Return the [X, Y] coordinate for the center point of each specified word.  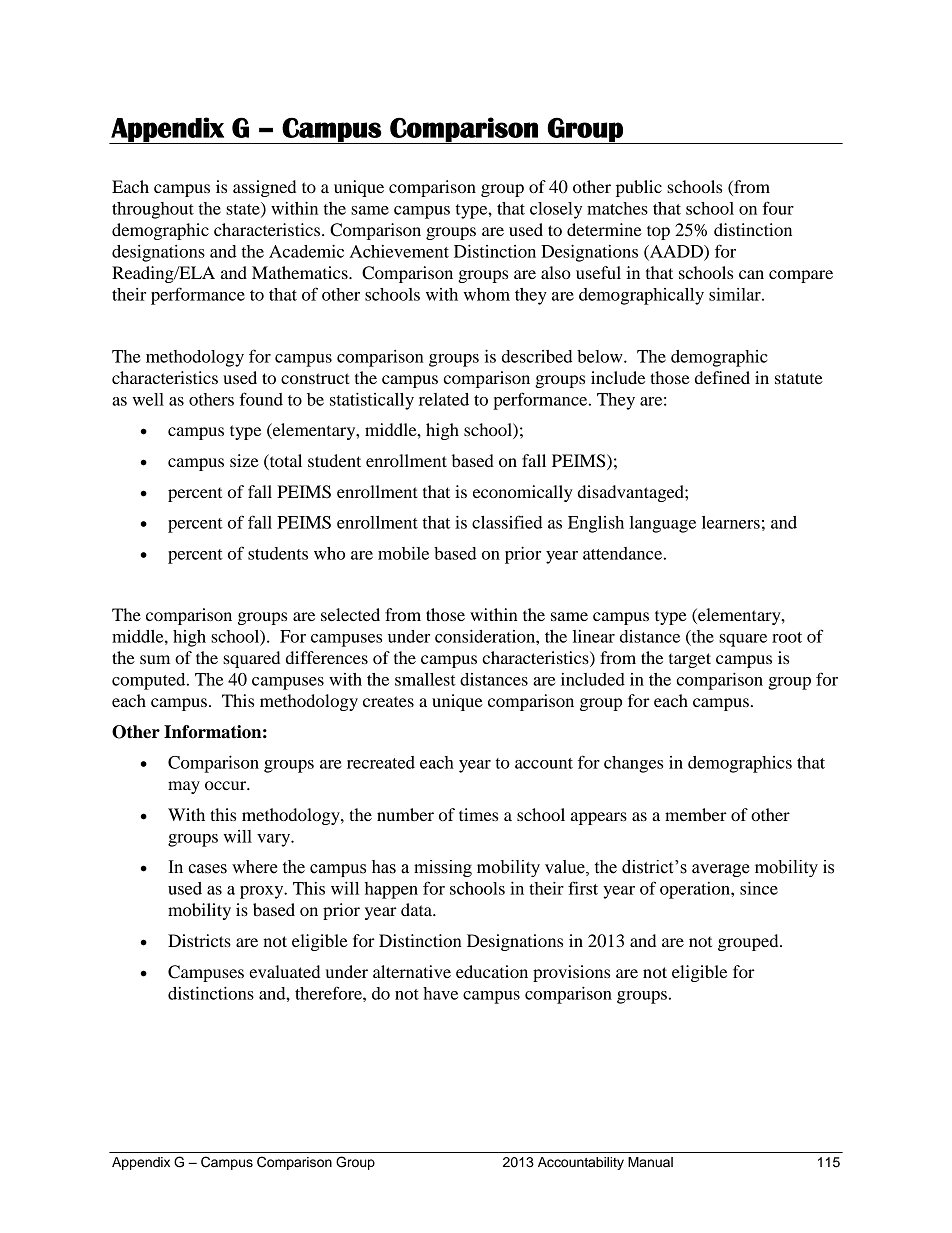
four [778, 208]
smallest [425, 679]
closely [556, 210]
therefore [329, 993]
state [244, 209]
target [690, 660]
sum [155, 659]
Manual [650, 1162]
